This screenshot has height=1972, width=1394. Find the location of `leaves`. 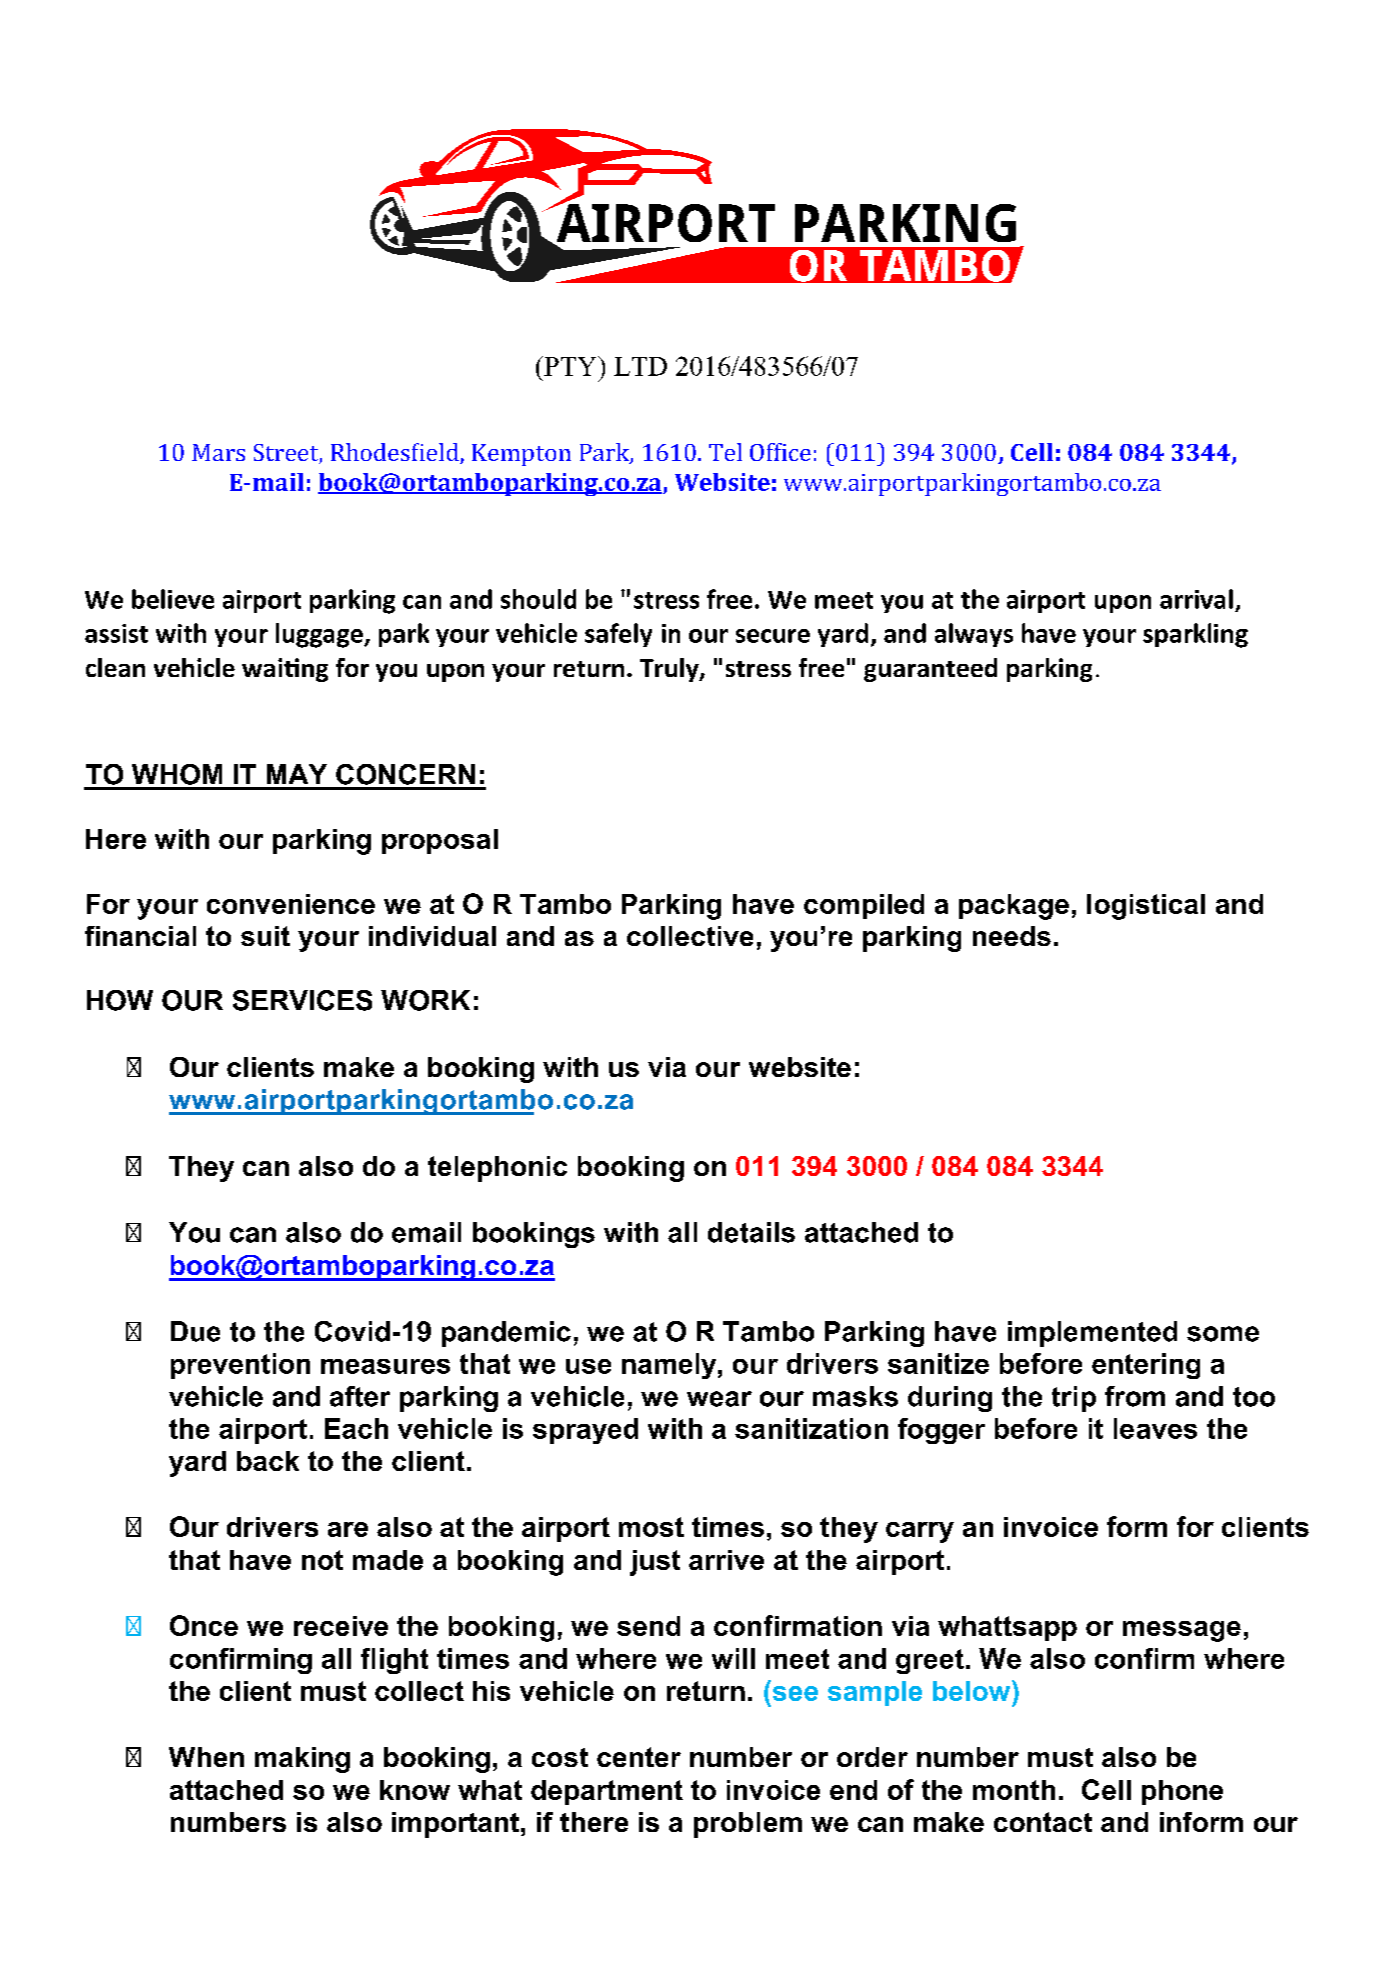

leaves is located at coordinates (1155, 1428).
